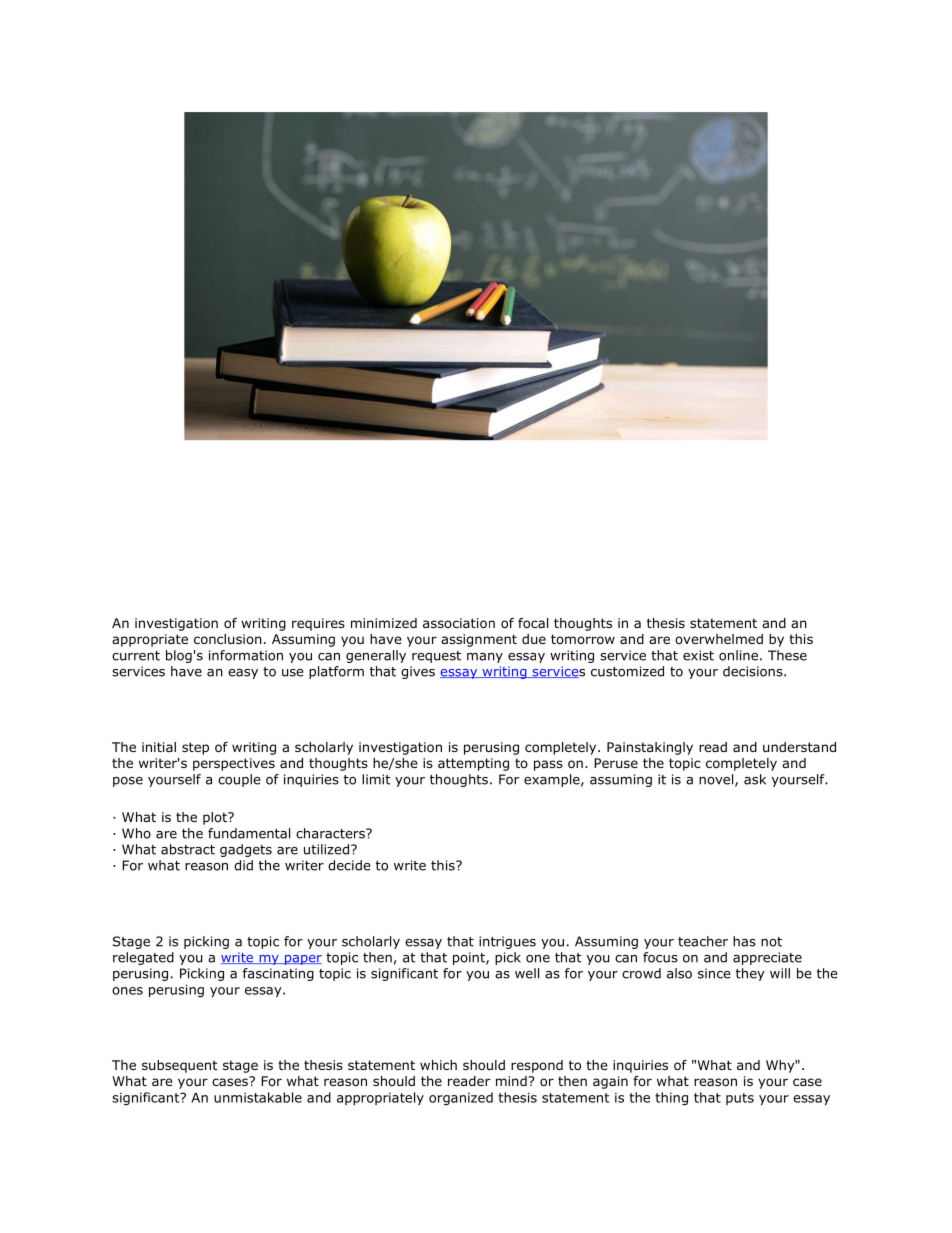  What do you see at coordinates (479, 640) in the image?
I see `assignment` at bounding box center [479, 640].
